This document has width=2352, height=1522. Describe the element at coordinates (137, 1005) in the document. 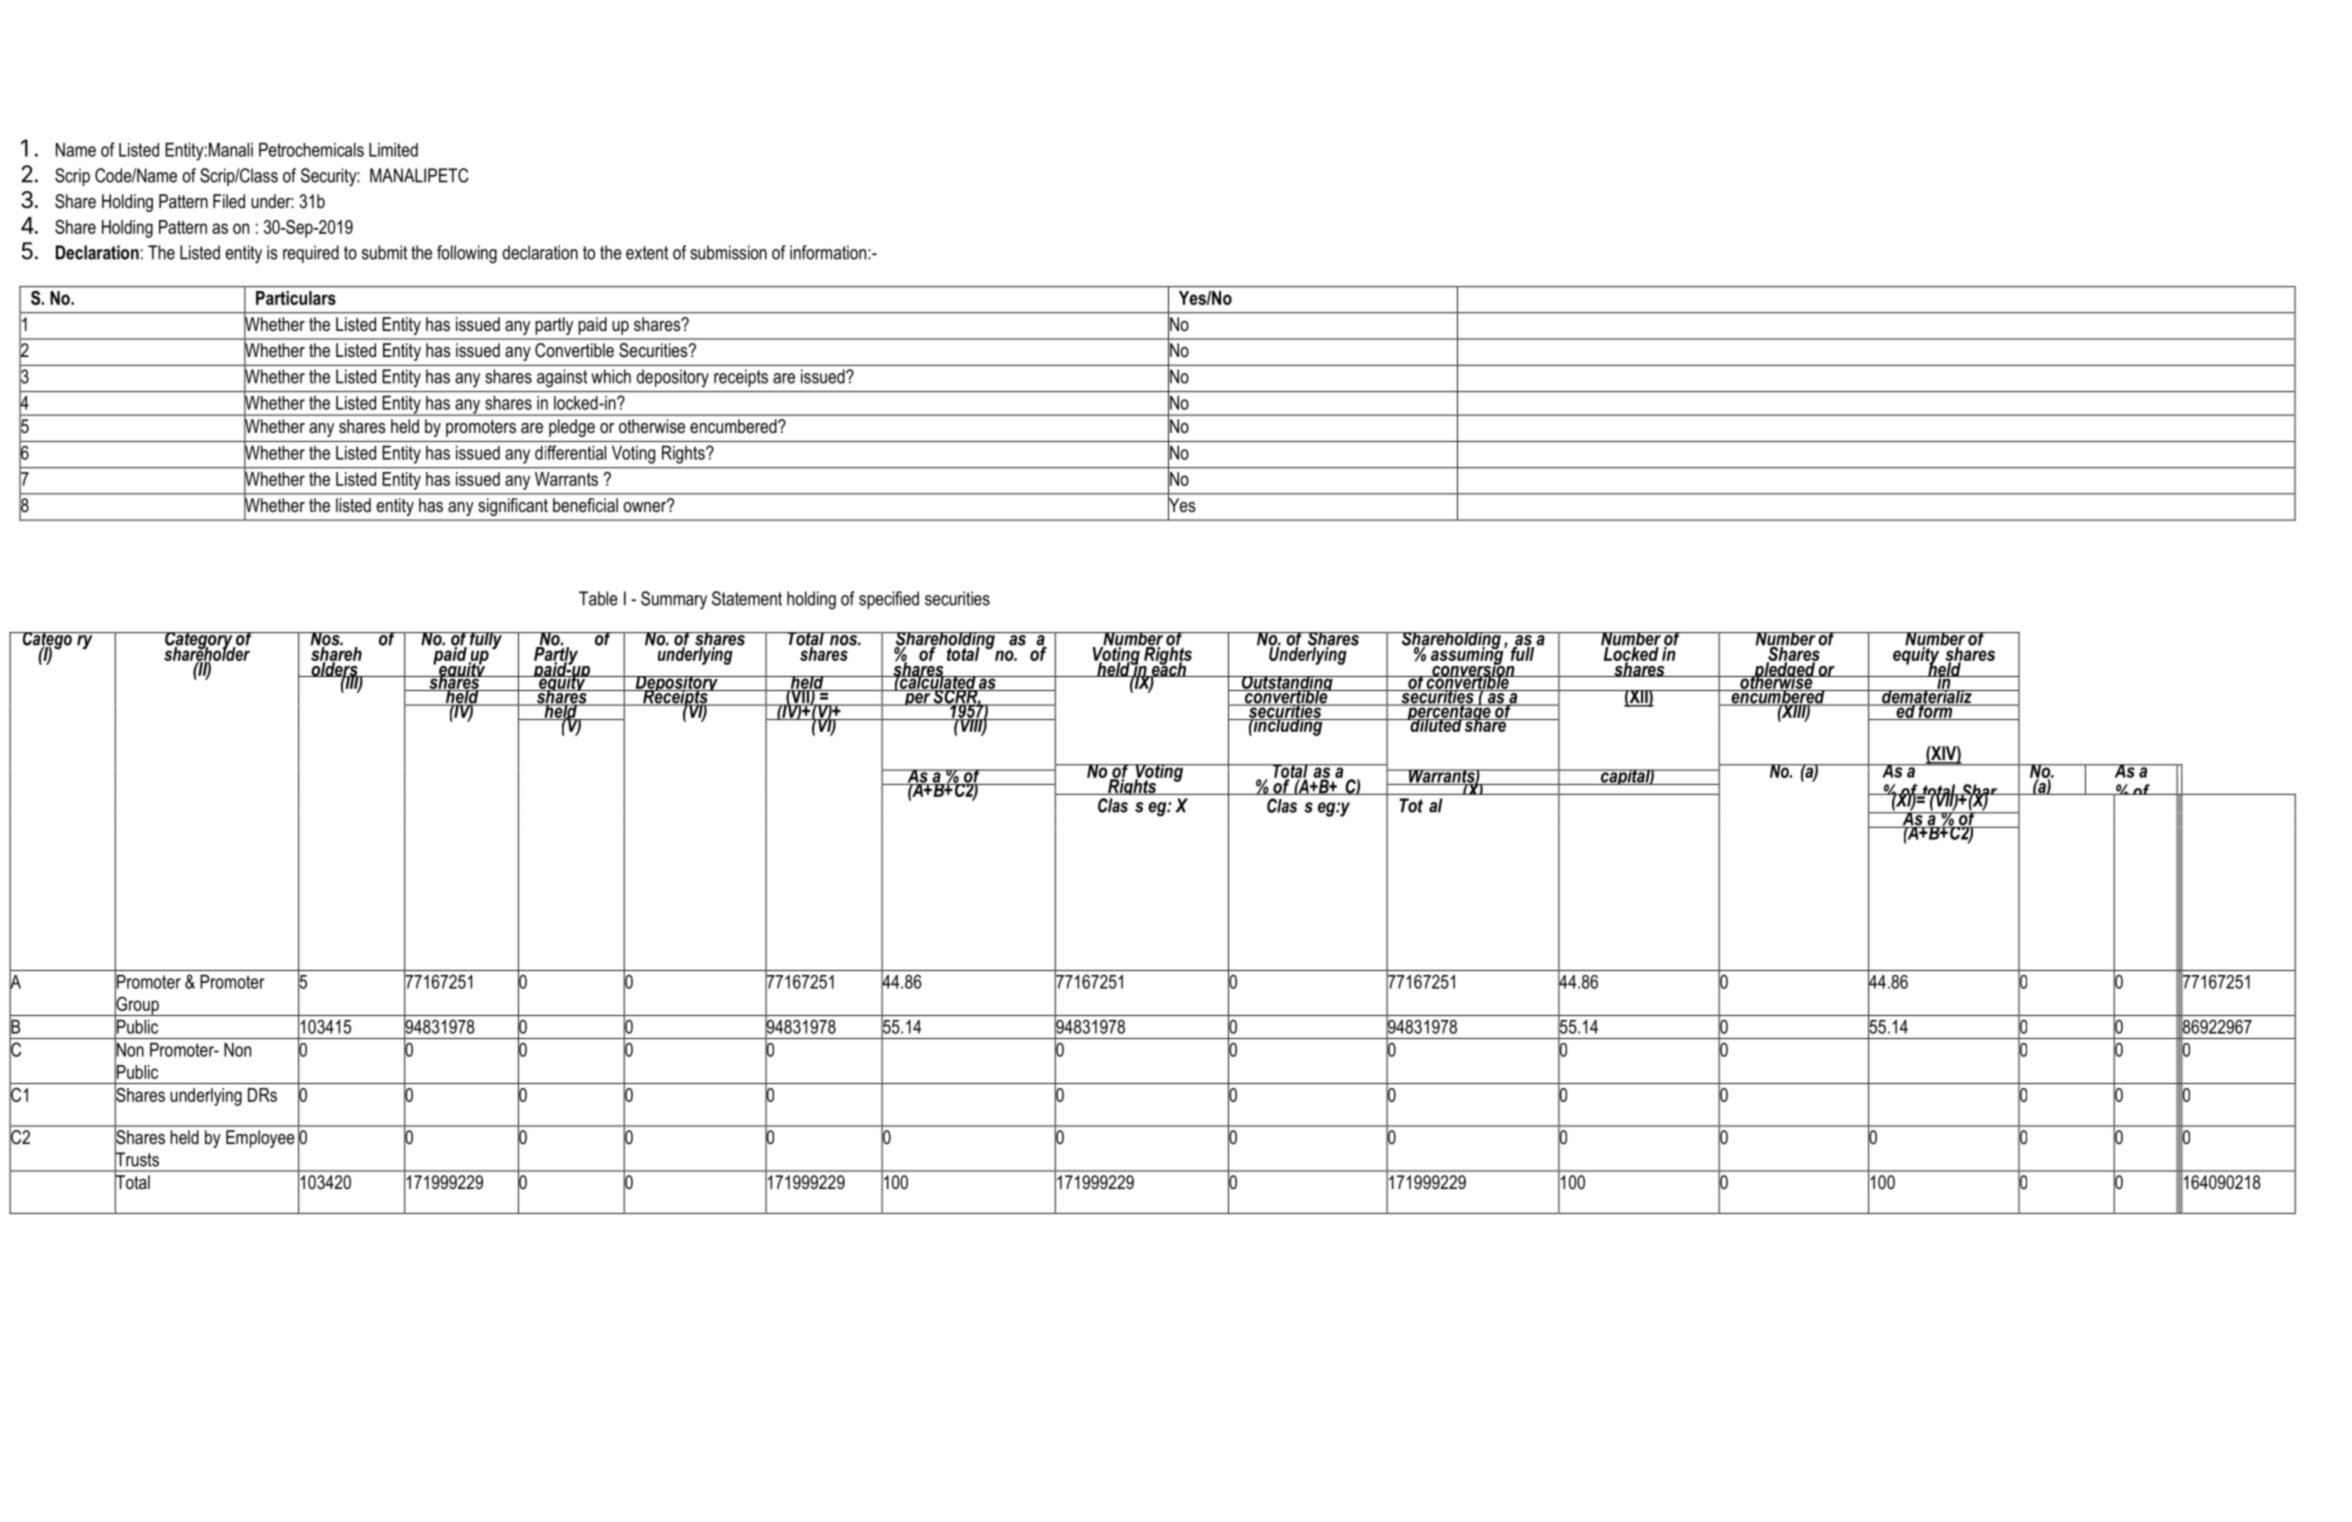

I see `Group` at that location.
